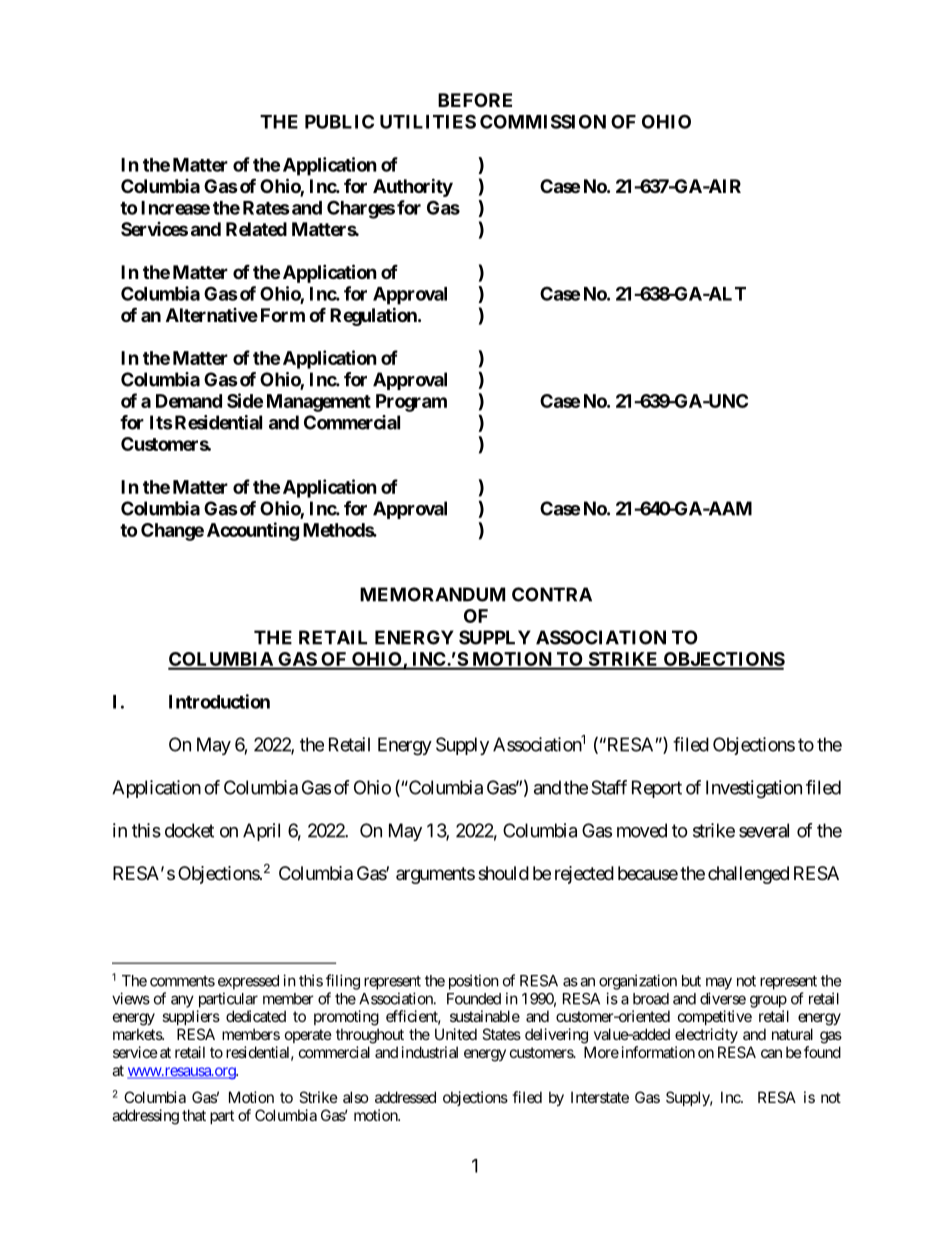 The image size is (952, 1233). Describe the element at coordinates (189, 401) in the screenshot. I see `Demand` at that location.
